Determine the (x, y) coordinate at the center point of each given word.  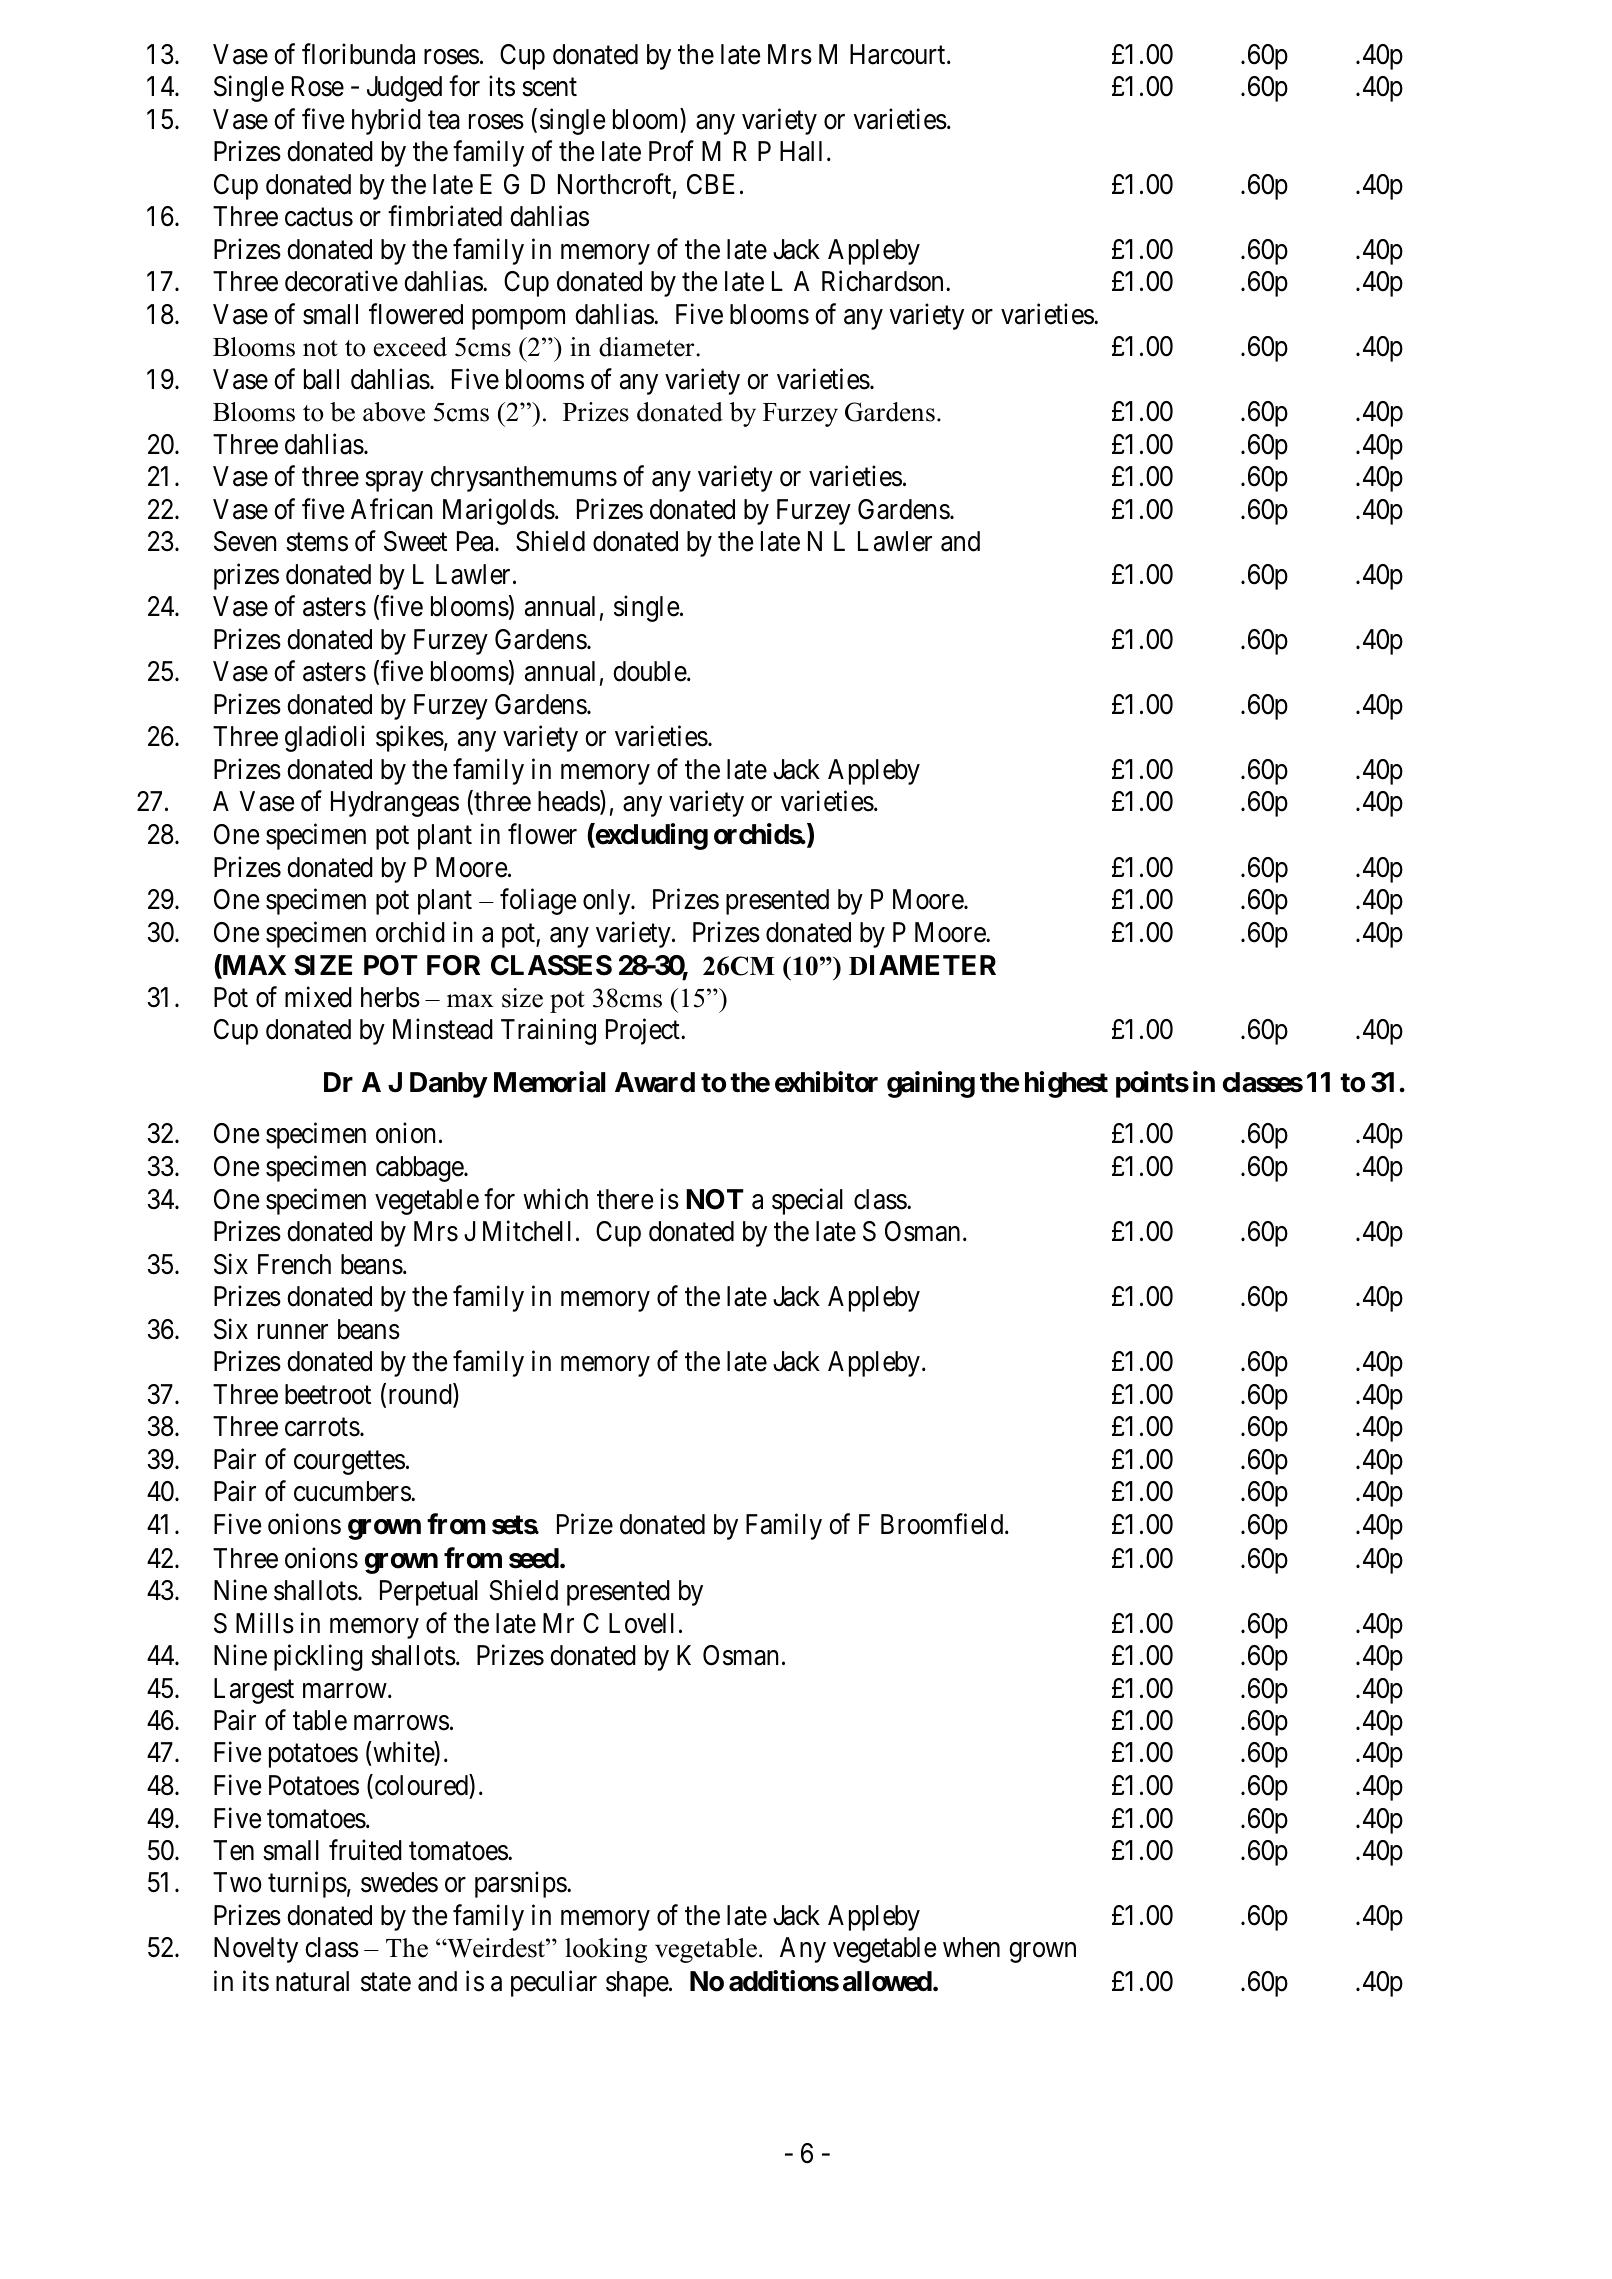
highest (1066, 1084)
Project (644, 1032)
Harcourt (899, 54)
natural (312, 1981)
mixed (318, 997)
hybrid (386, 121)
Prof (671, 151)
